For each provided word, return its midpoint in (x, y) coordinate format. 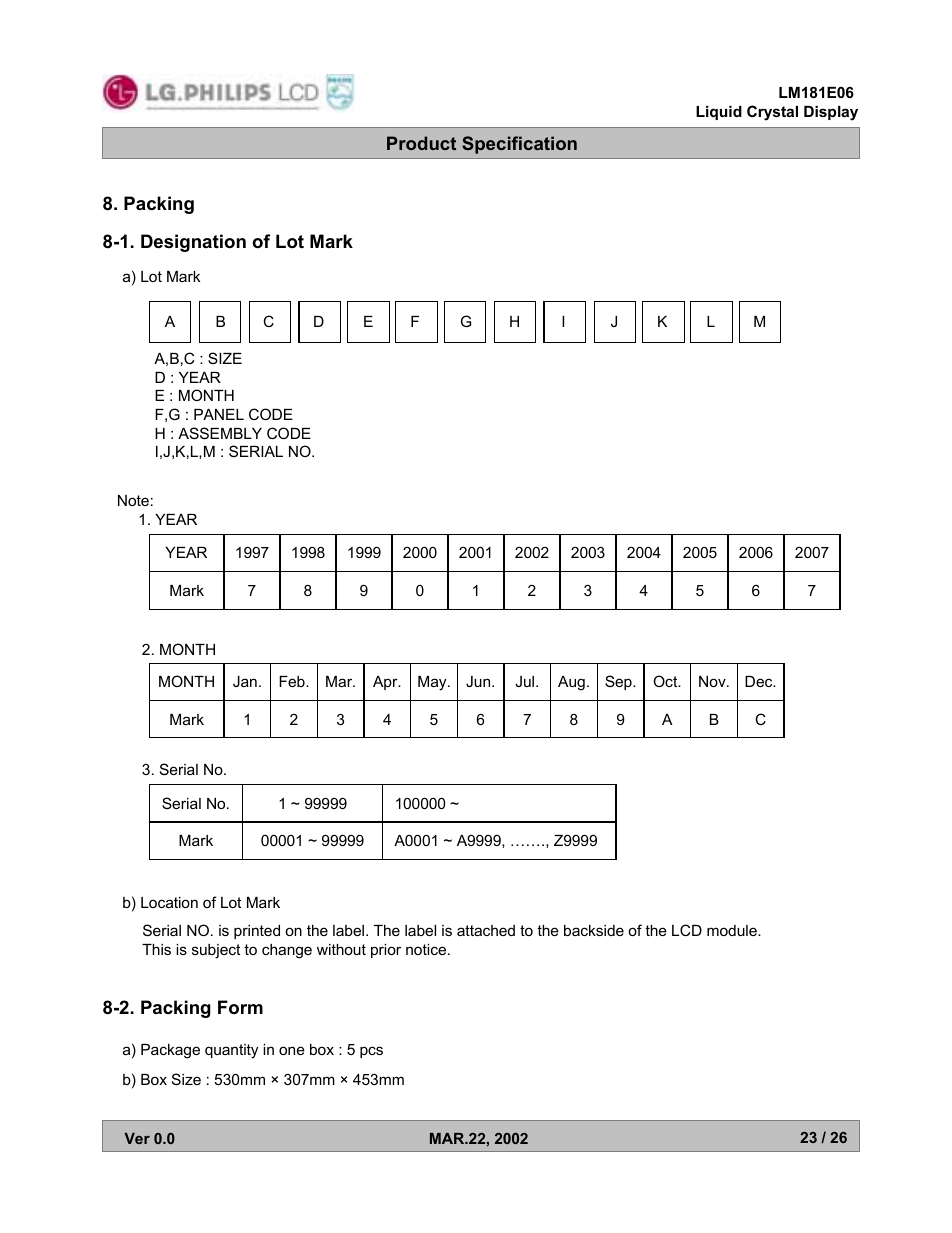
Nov (713, 681)
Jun (479, 681)
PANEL (219, 414)
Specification (519, 145)
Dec (760, 681)
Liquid (719, 113)
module (733, 930)
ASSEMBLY (220, 433)
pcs (371, 1052)
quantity (231, 1051)
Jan (245, 681)
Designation (193, 243)
